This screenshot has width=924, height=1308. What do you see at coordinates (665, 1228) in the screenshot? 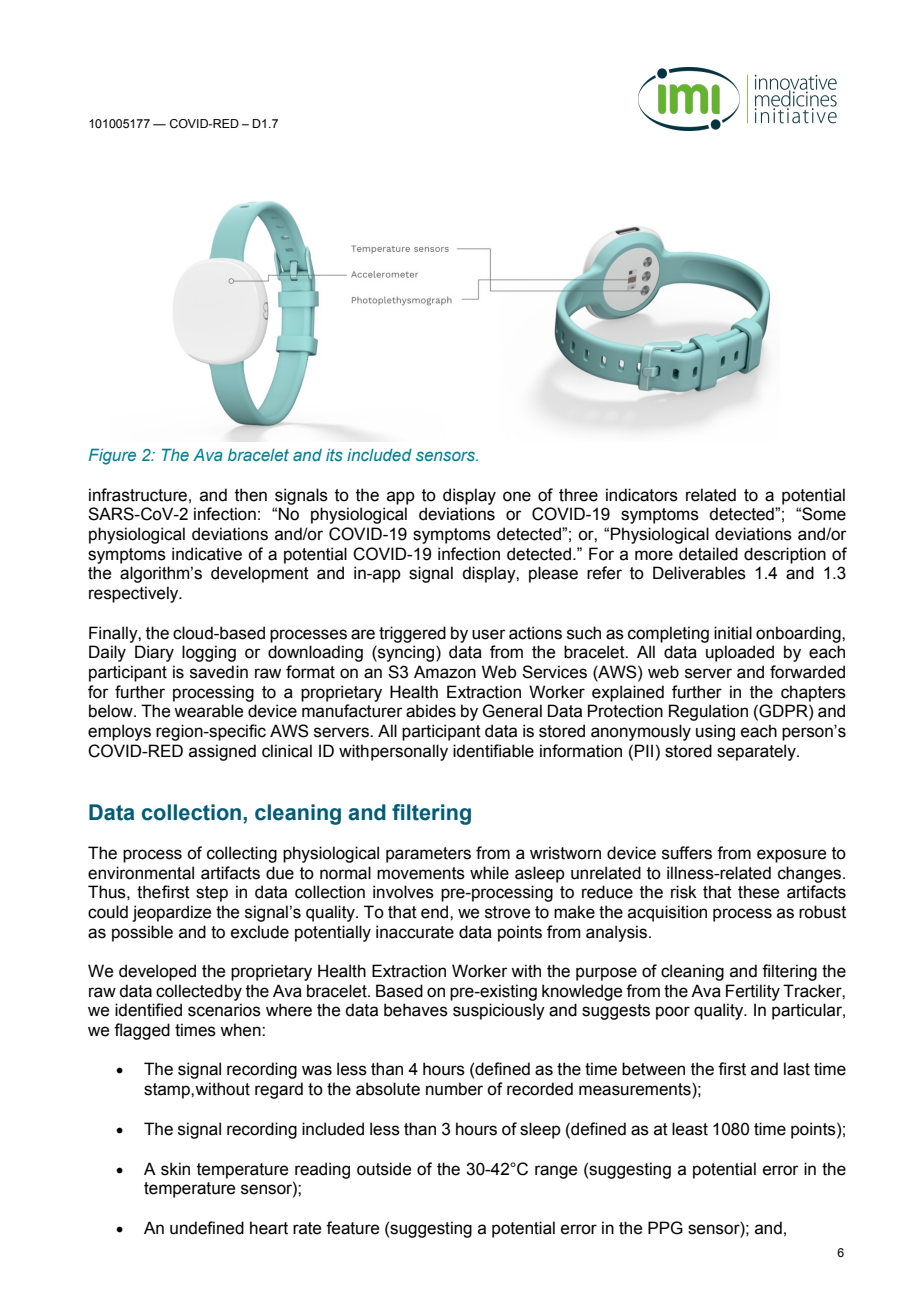
I see `PPG` at bounding box center [665, 1228].
